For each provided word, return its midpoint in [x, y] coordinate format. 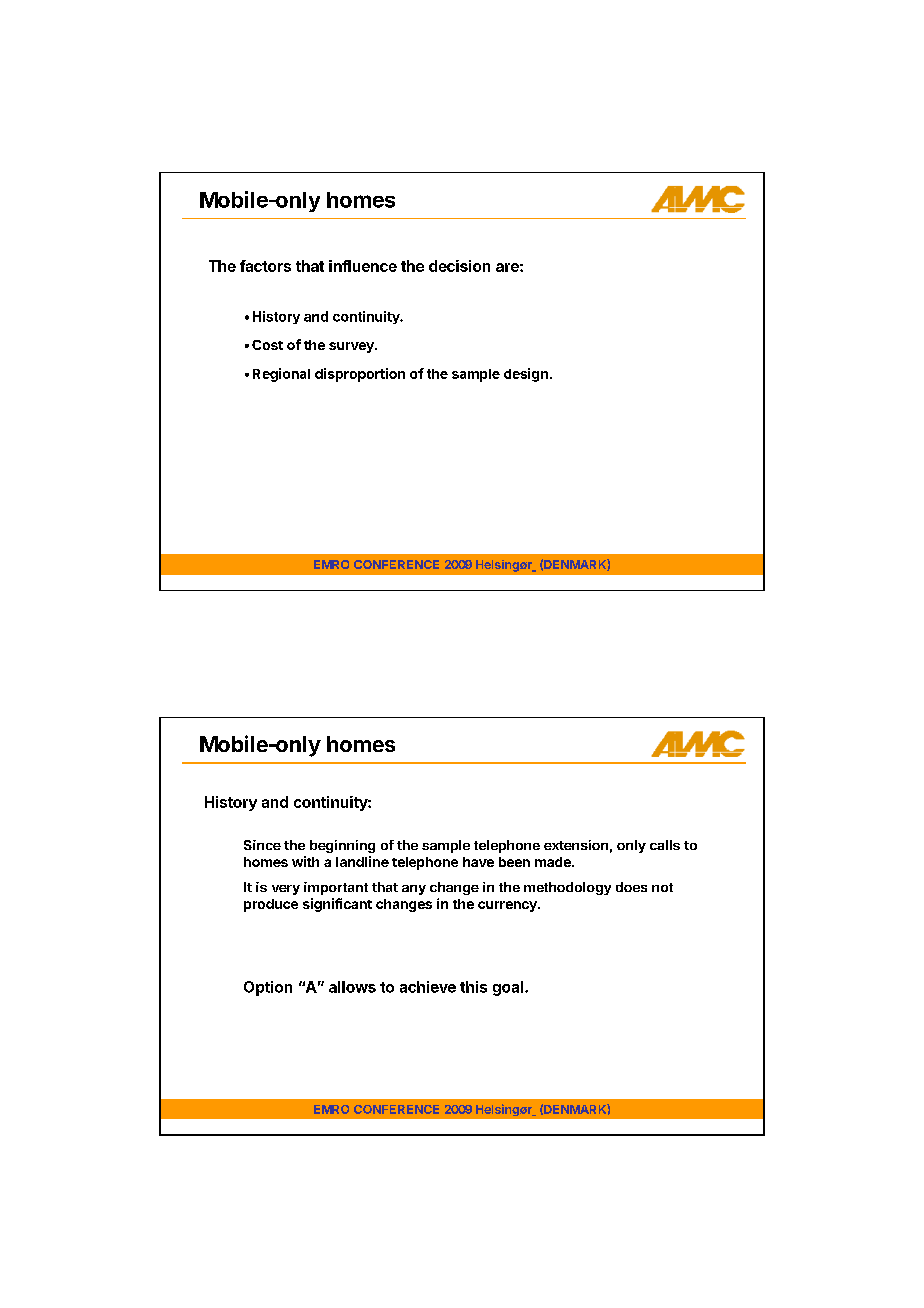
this [473, 987]
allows [352, 987]
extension [576, 845]
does [631, 887]
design [526, 375]
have [478, 862]
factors [265, 266]
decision [459, 266]
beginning [342, 846]
